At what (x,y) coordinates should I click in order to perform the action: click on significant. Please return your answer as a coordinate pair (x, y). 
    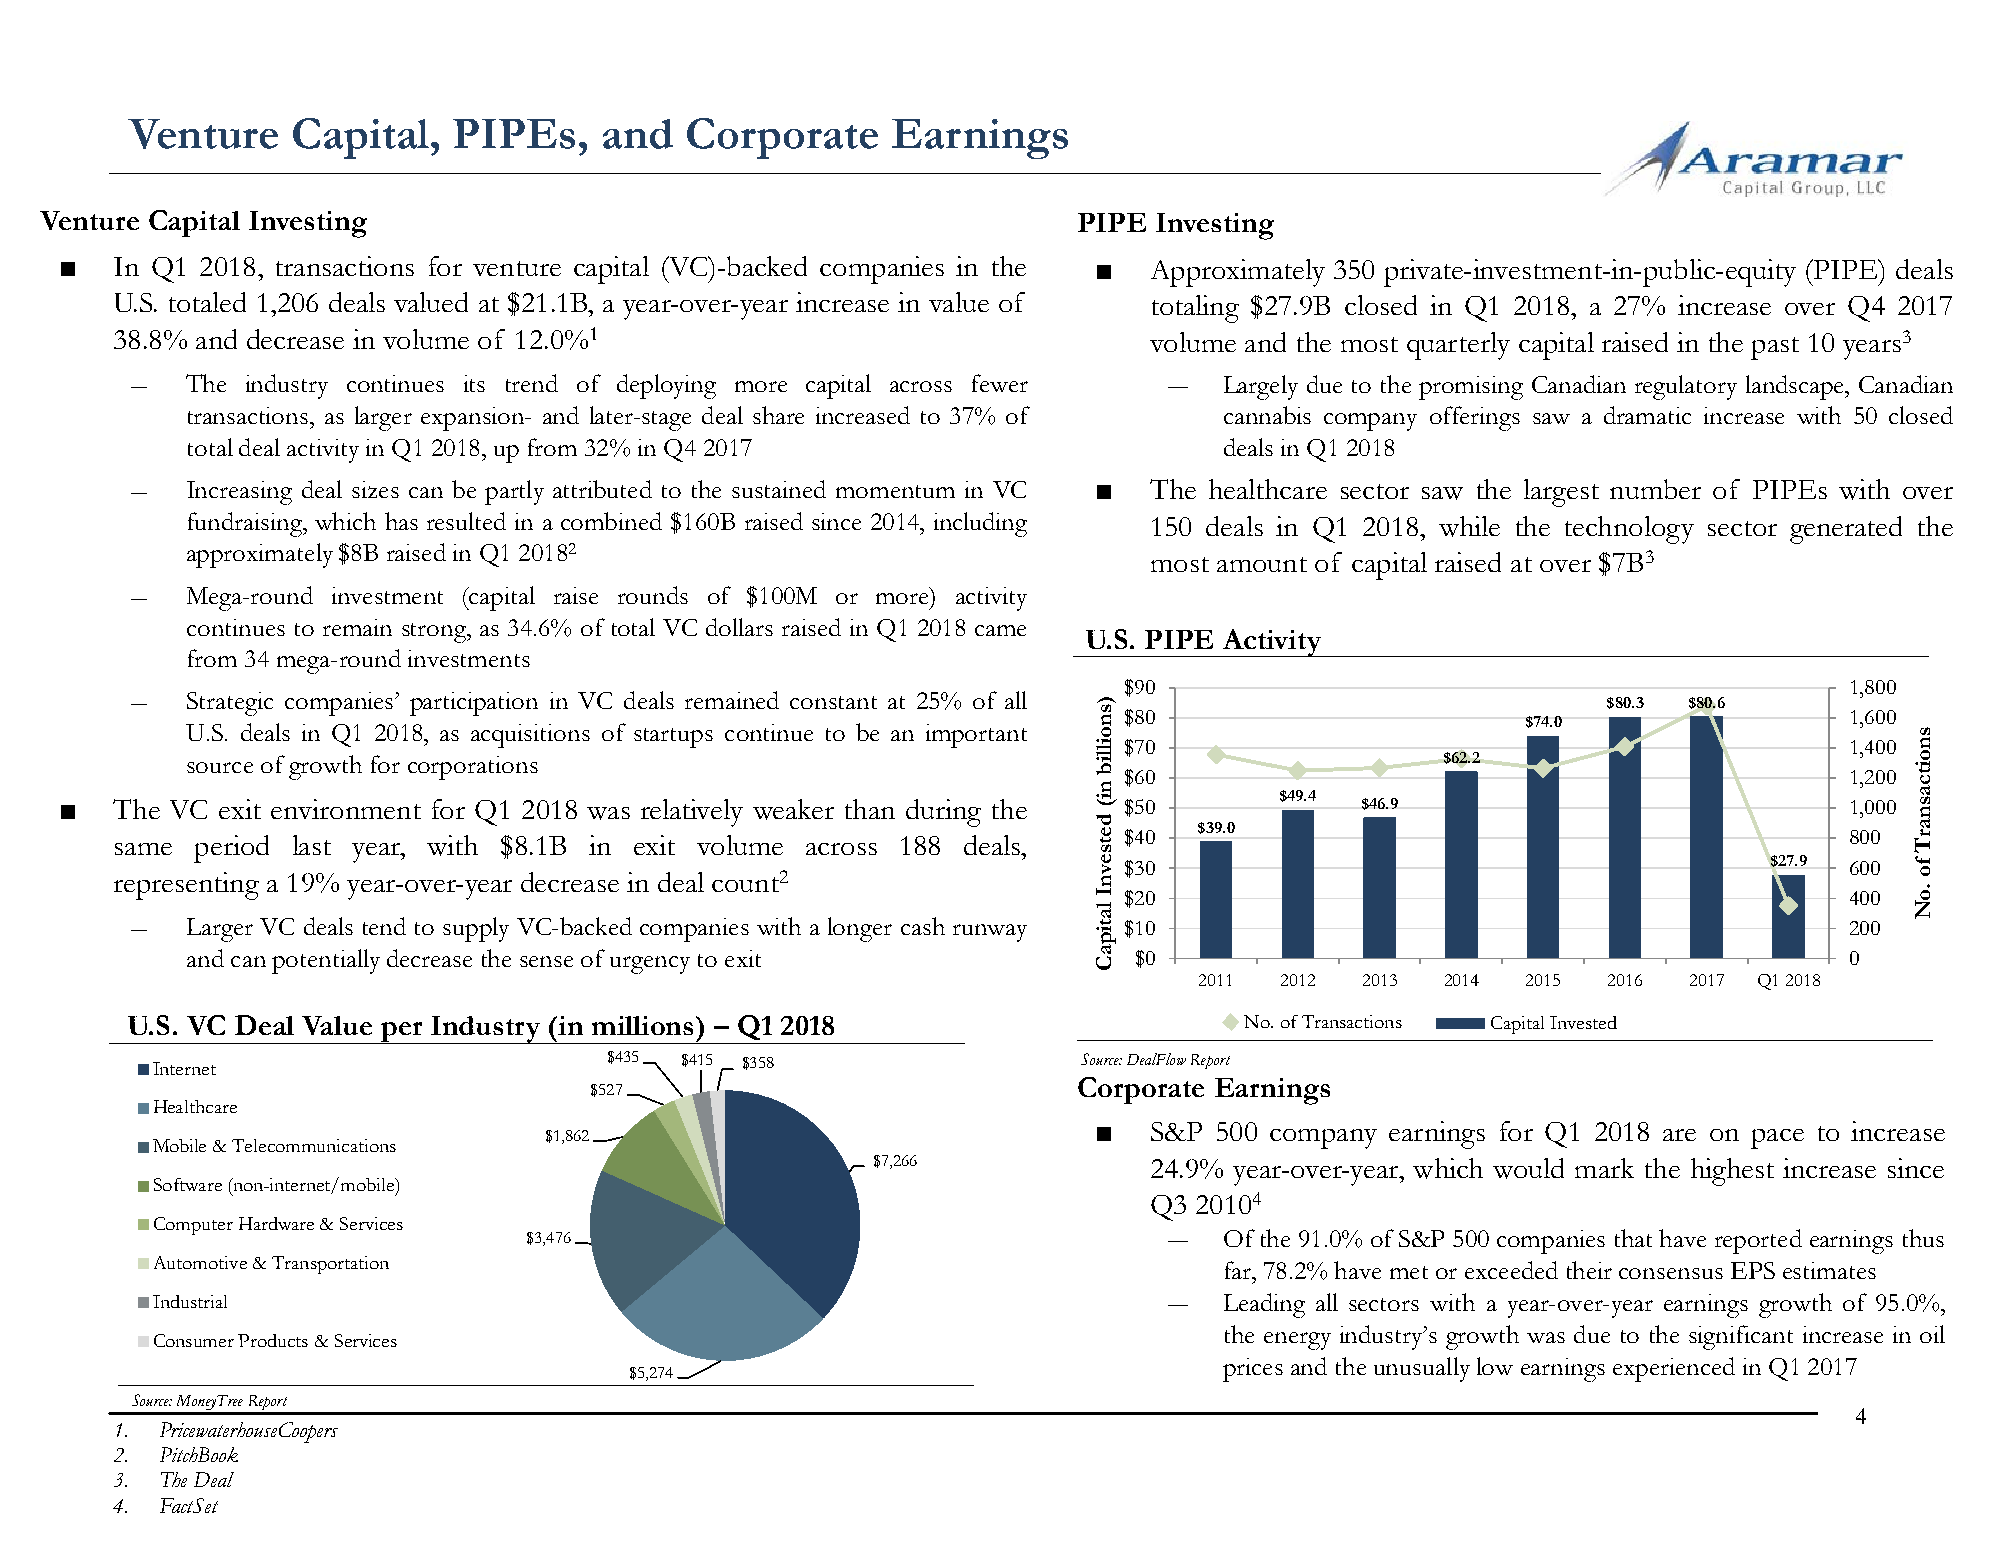
    Looking at the image, I should click on (1741, 1337).
